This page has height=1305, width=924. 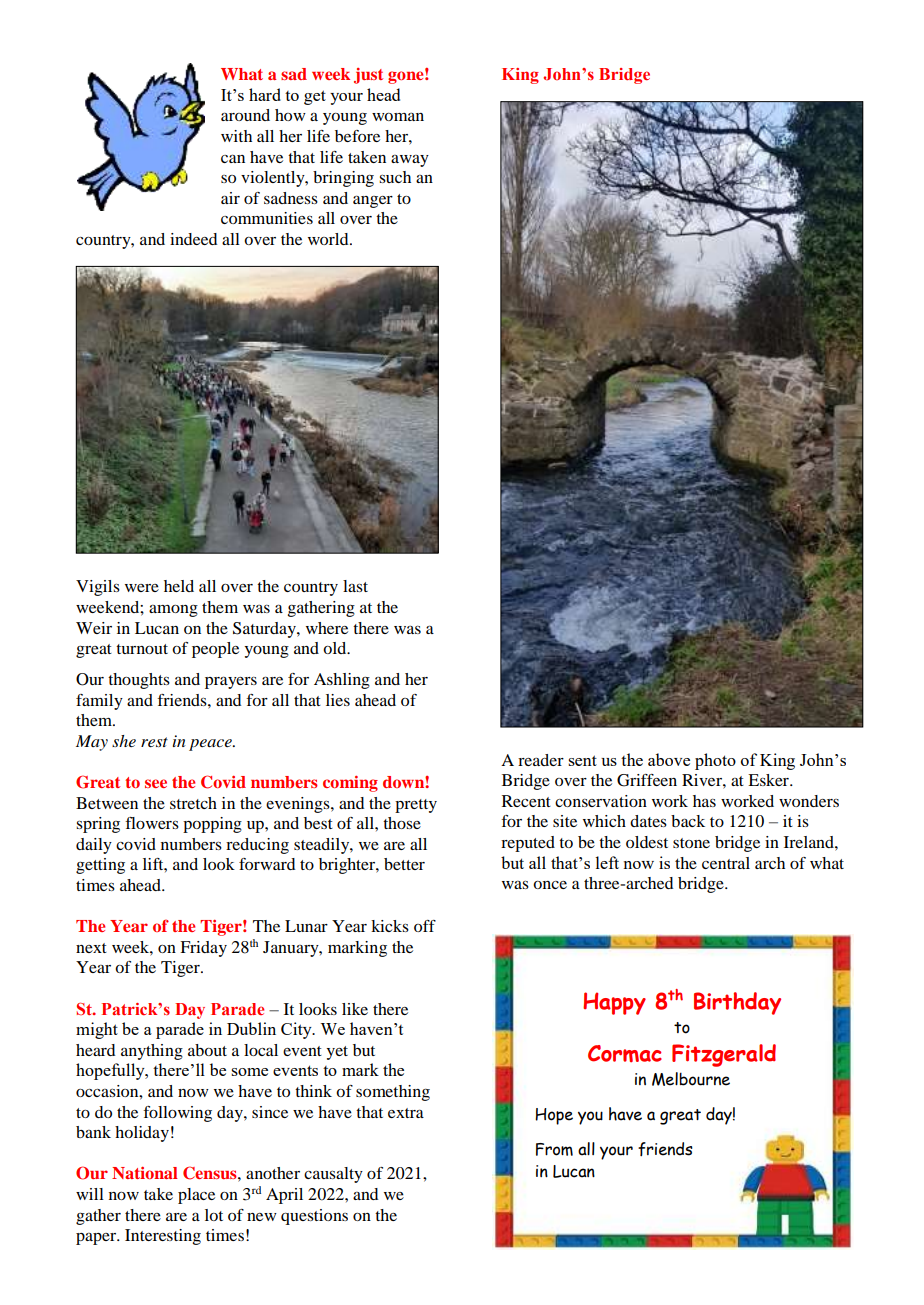 What do you see at coordinates (398, 117) in the page?
I see `woman` at bounding box center [398, 117].
